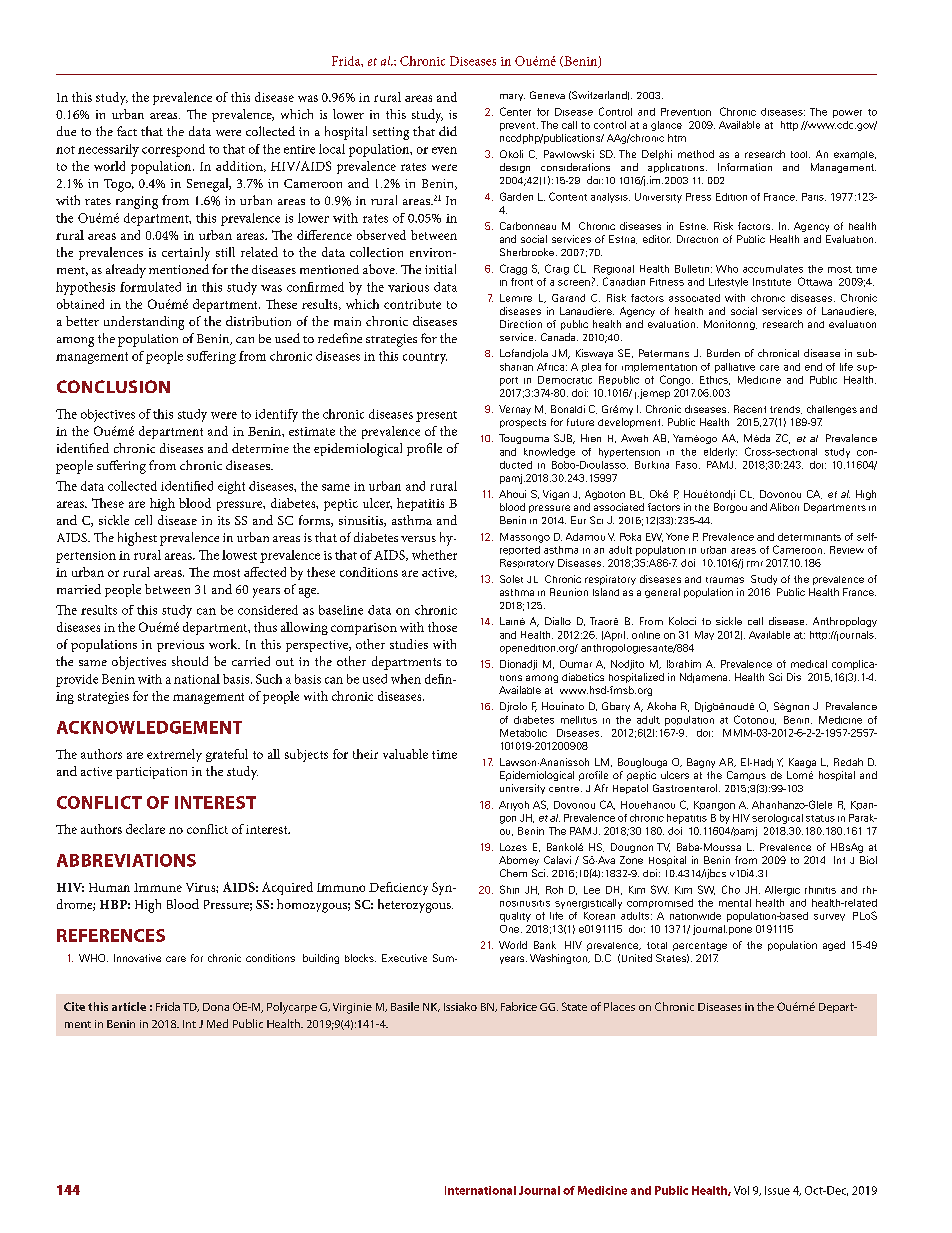 Image resolution: width=952 pixels, height=1233 pixels. I want to click on medical, so click(809, 664).
